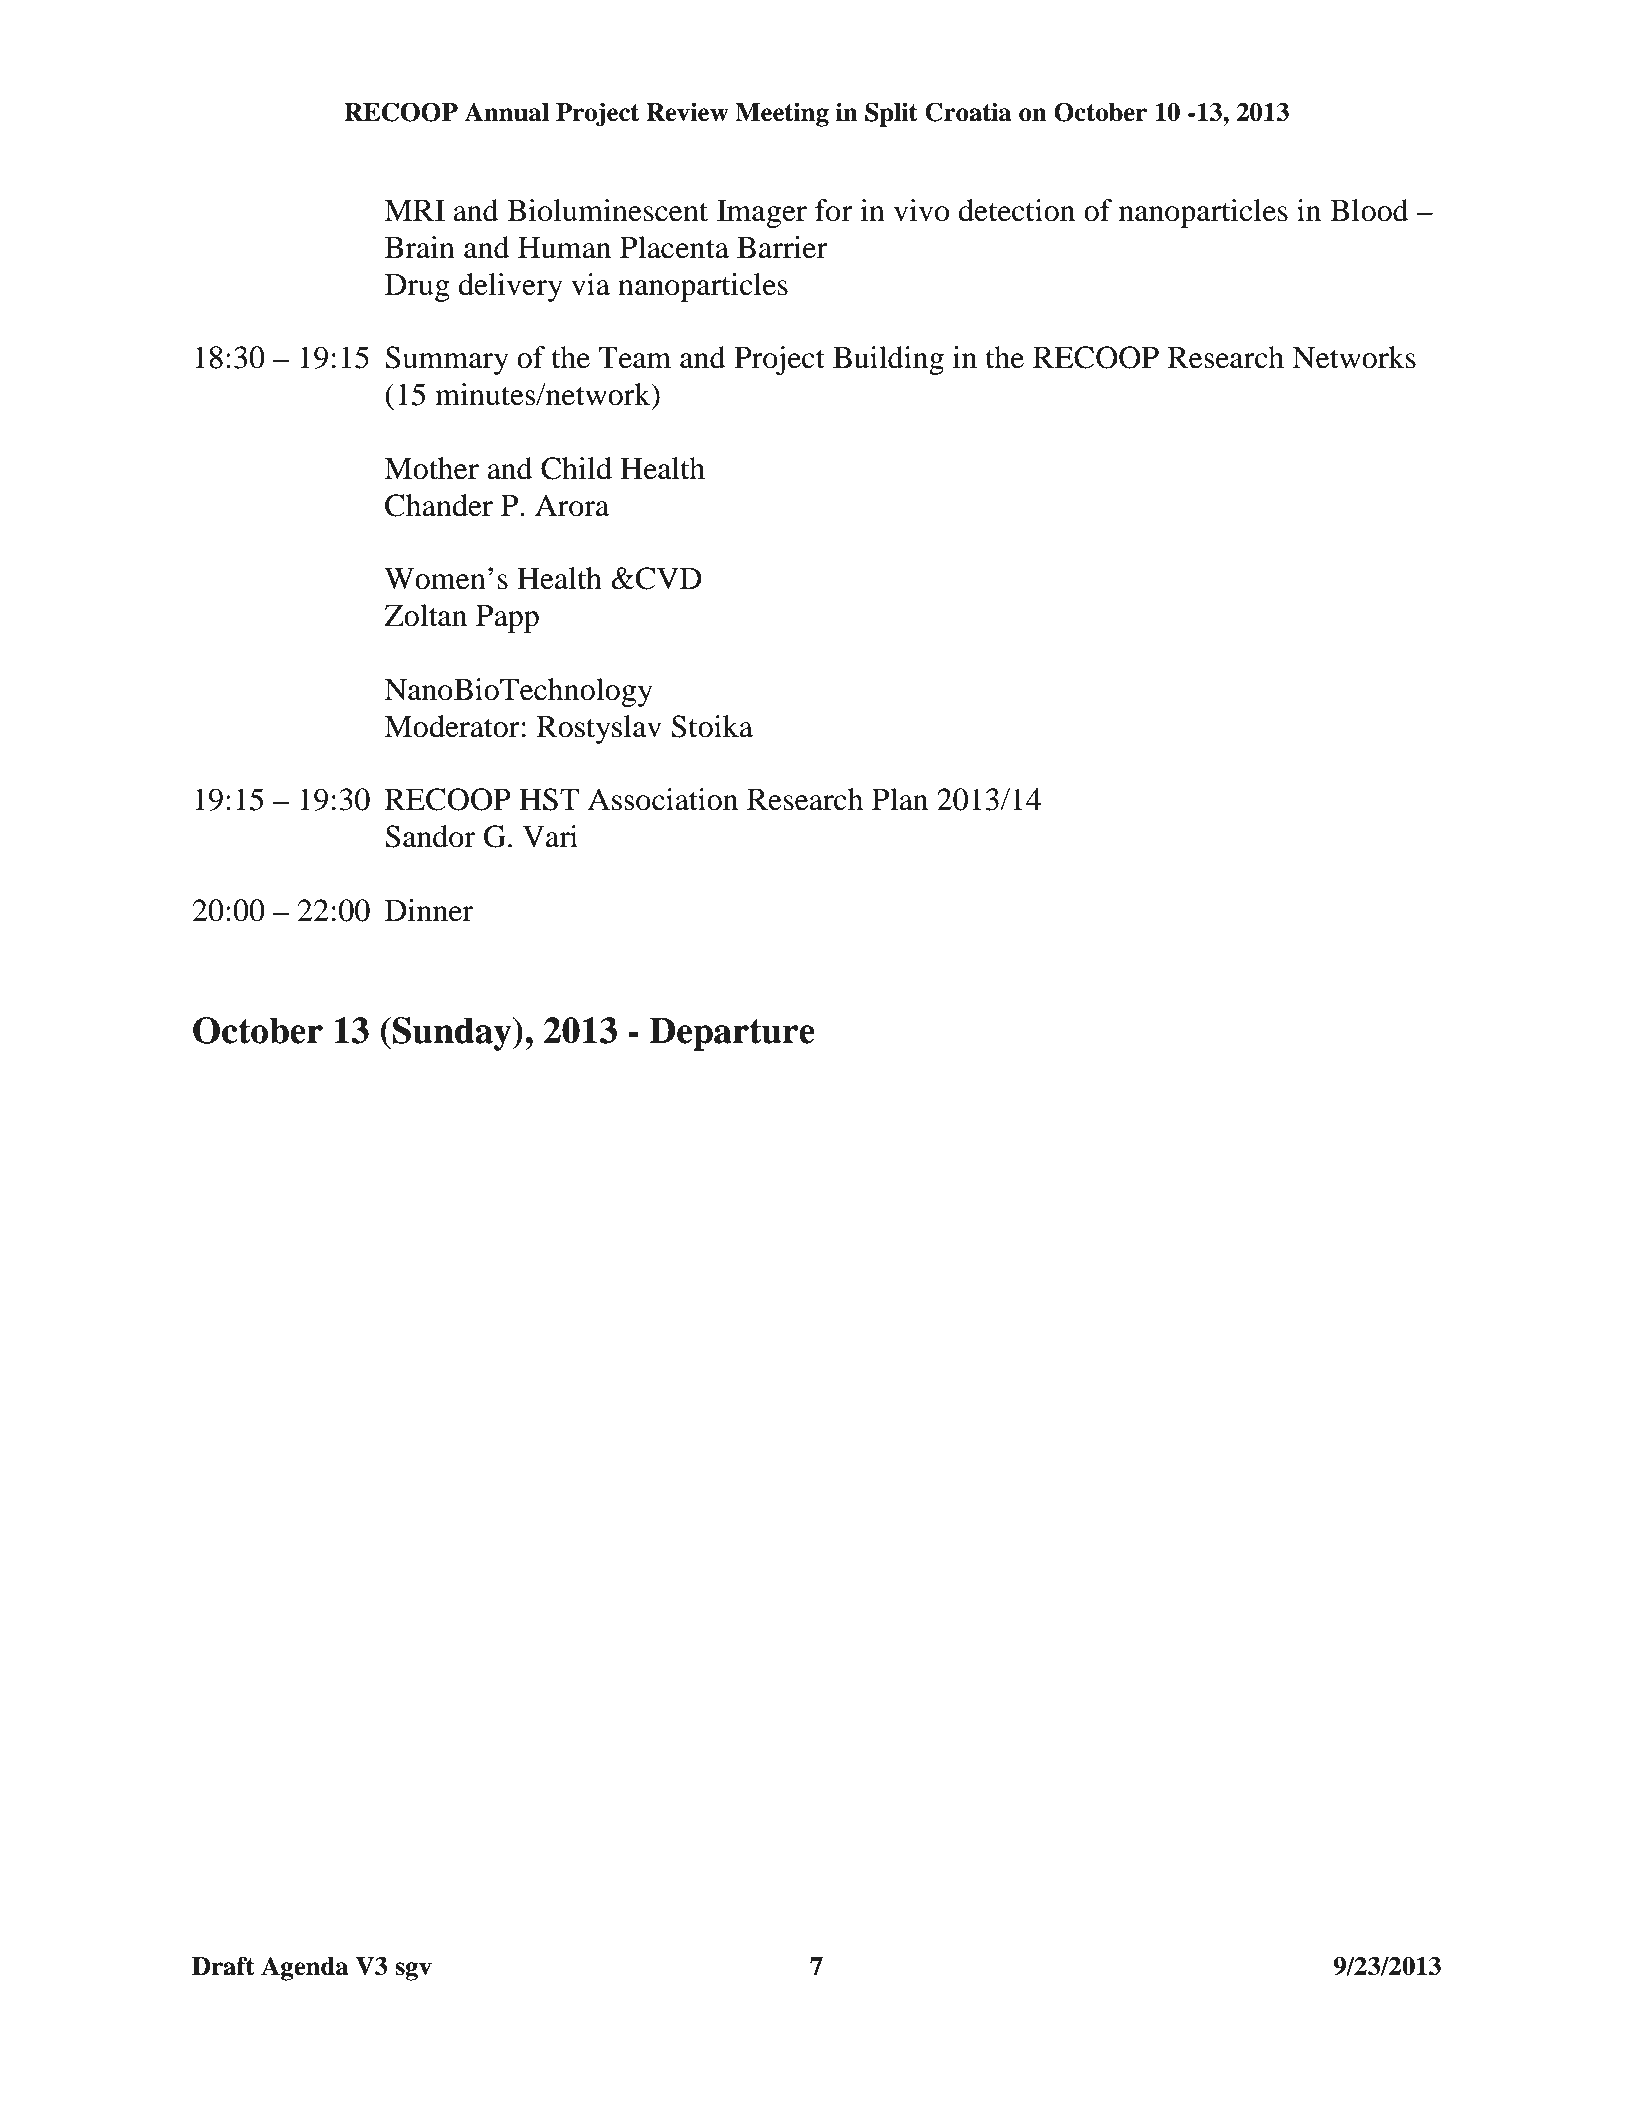 The height and width of the screenshot is (2114, 1634). I want to click on Draft, so click(223, 1966).
